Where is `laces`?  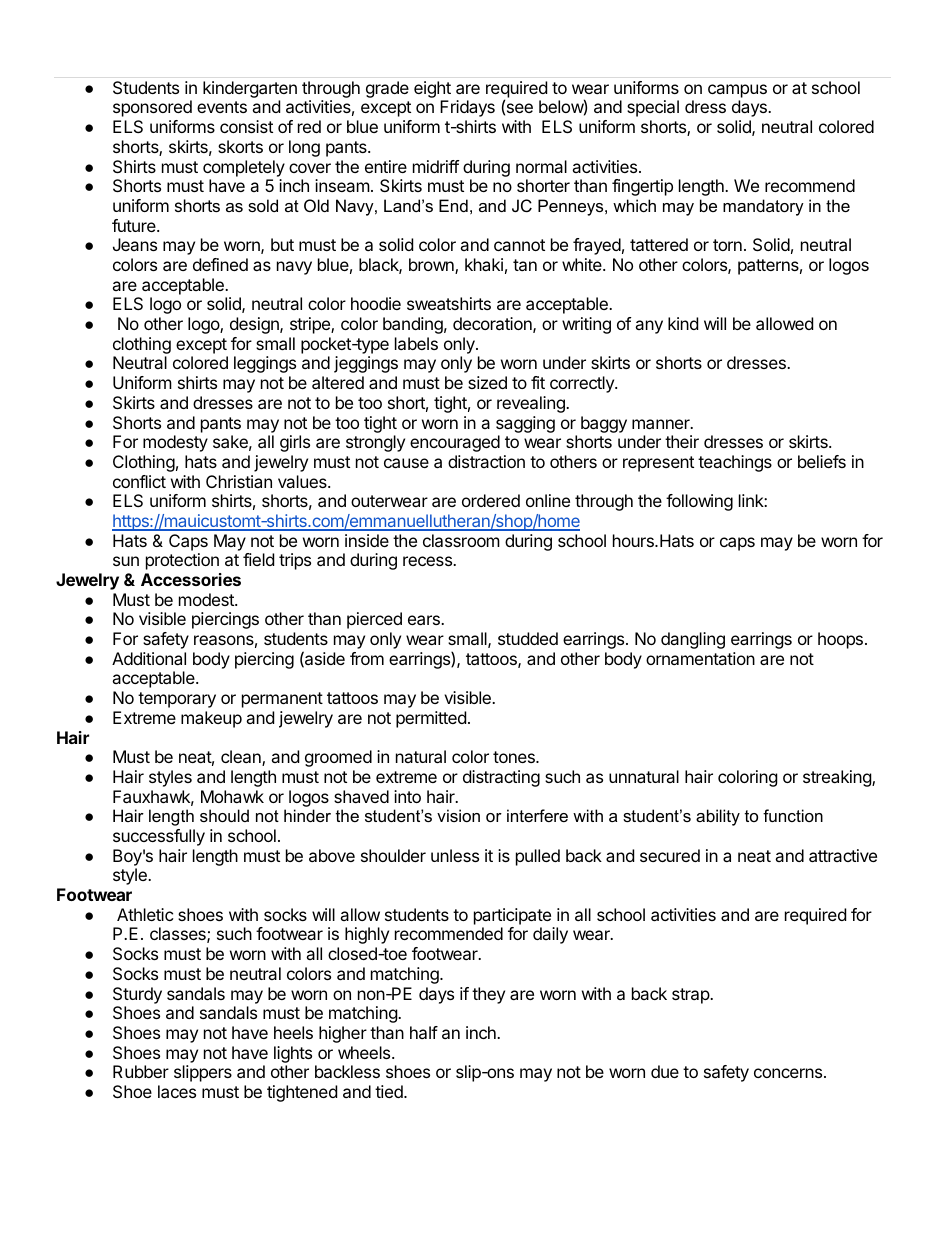
laces is located at coordinates (177, 1091).
